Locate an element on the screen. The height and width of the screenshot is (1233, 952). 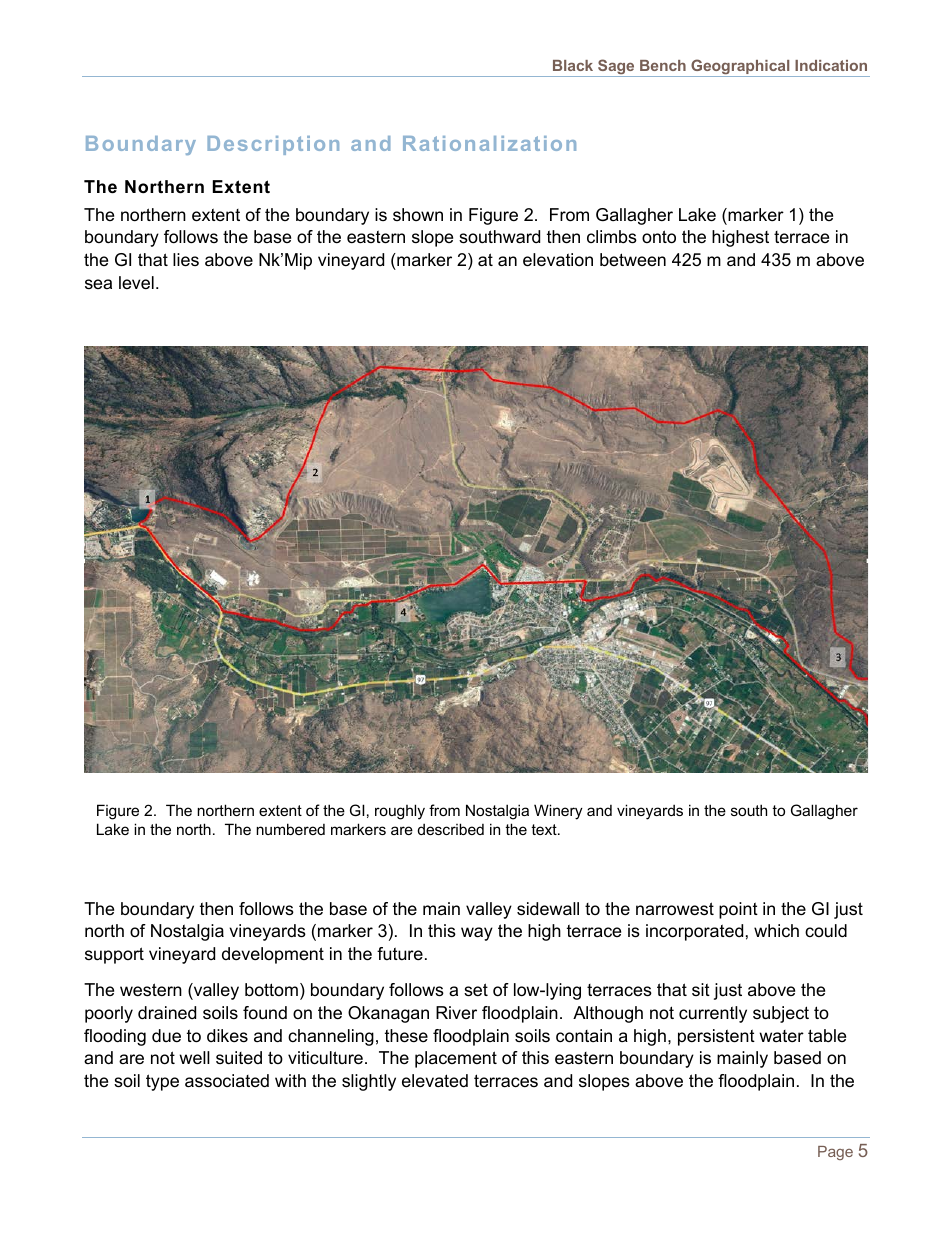
level is located at coordinates (136, 282).
